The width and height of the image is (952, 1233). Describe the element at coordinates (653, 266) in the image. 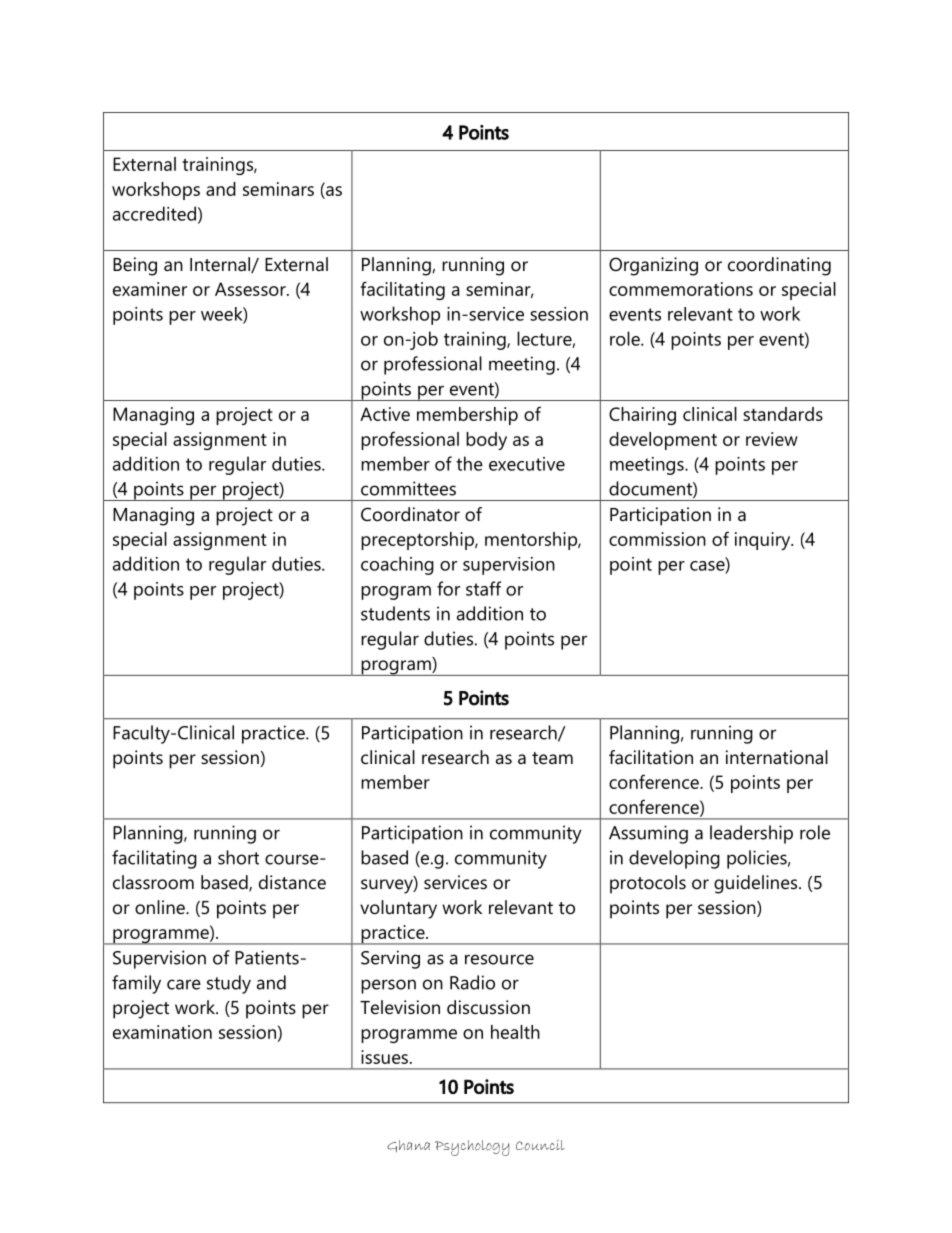

I see `Organizing` at that location.
